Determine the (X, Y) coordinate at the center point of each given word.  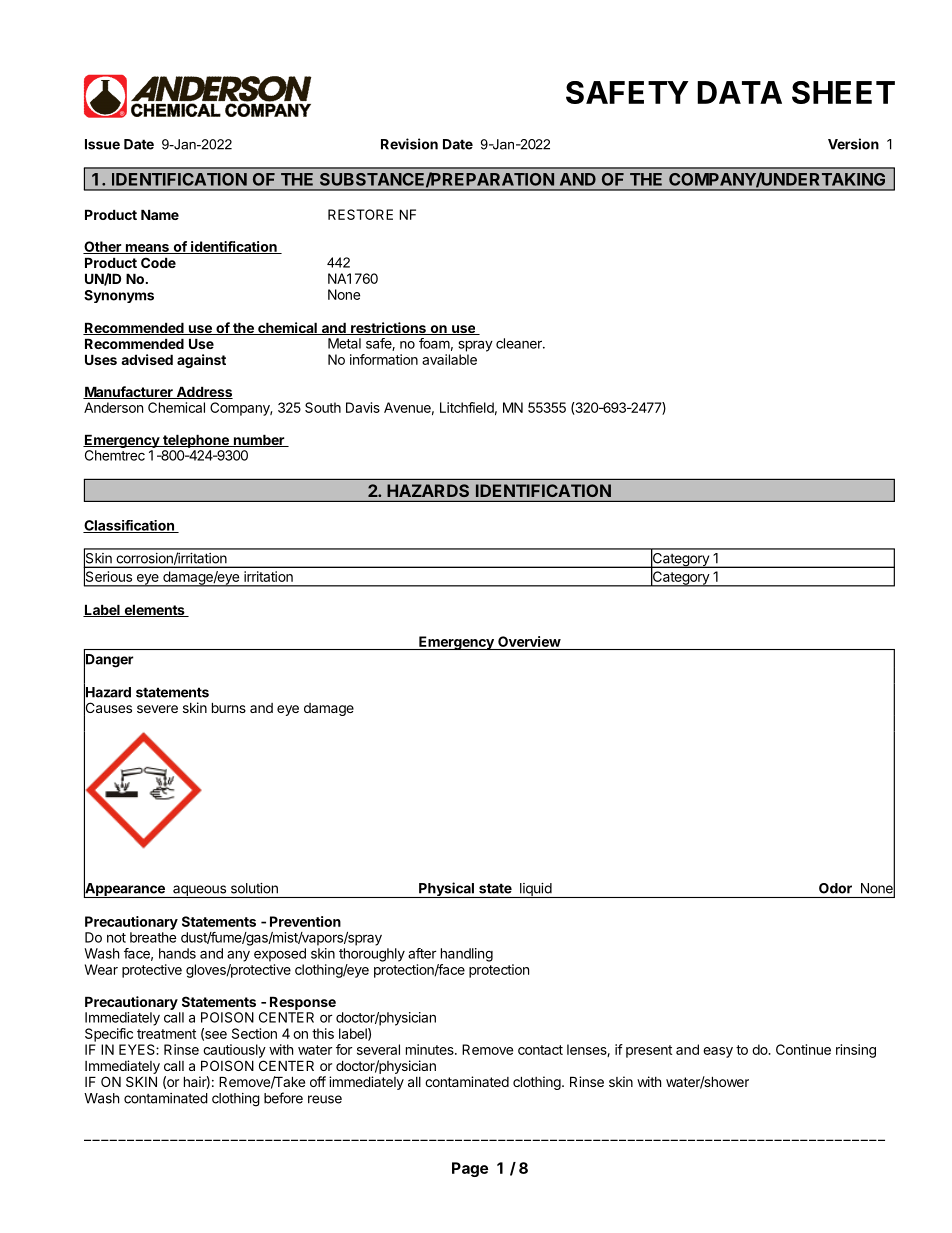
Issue (102, 144)
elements (154, 610)
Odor (835, 888)
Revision (409, 144)
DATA (739, 92)
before (283, 1098)
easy (718, 1052)
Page (470, 1169)
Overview (529, 643)
